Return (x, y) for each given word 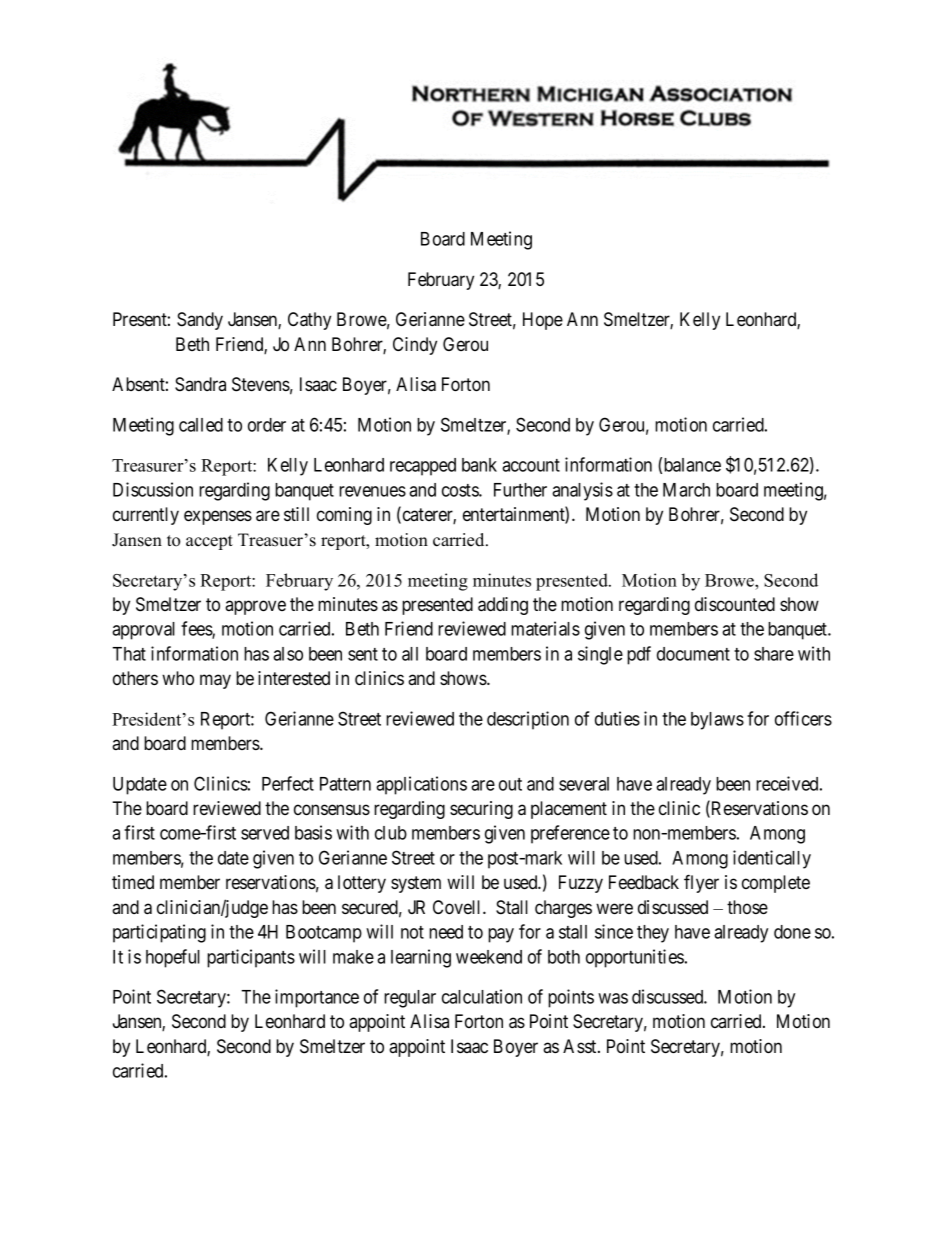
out (510, 784)
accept (209, 542)
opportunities (635, 958)
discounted (735, 604)
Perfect (288, 783)
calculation (482, 996)
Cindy (415, 346)
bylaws (717, 721)
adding (503, 606)
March (686, 490)
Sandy (200, 321)
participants (251, 958)
